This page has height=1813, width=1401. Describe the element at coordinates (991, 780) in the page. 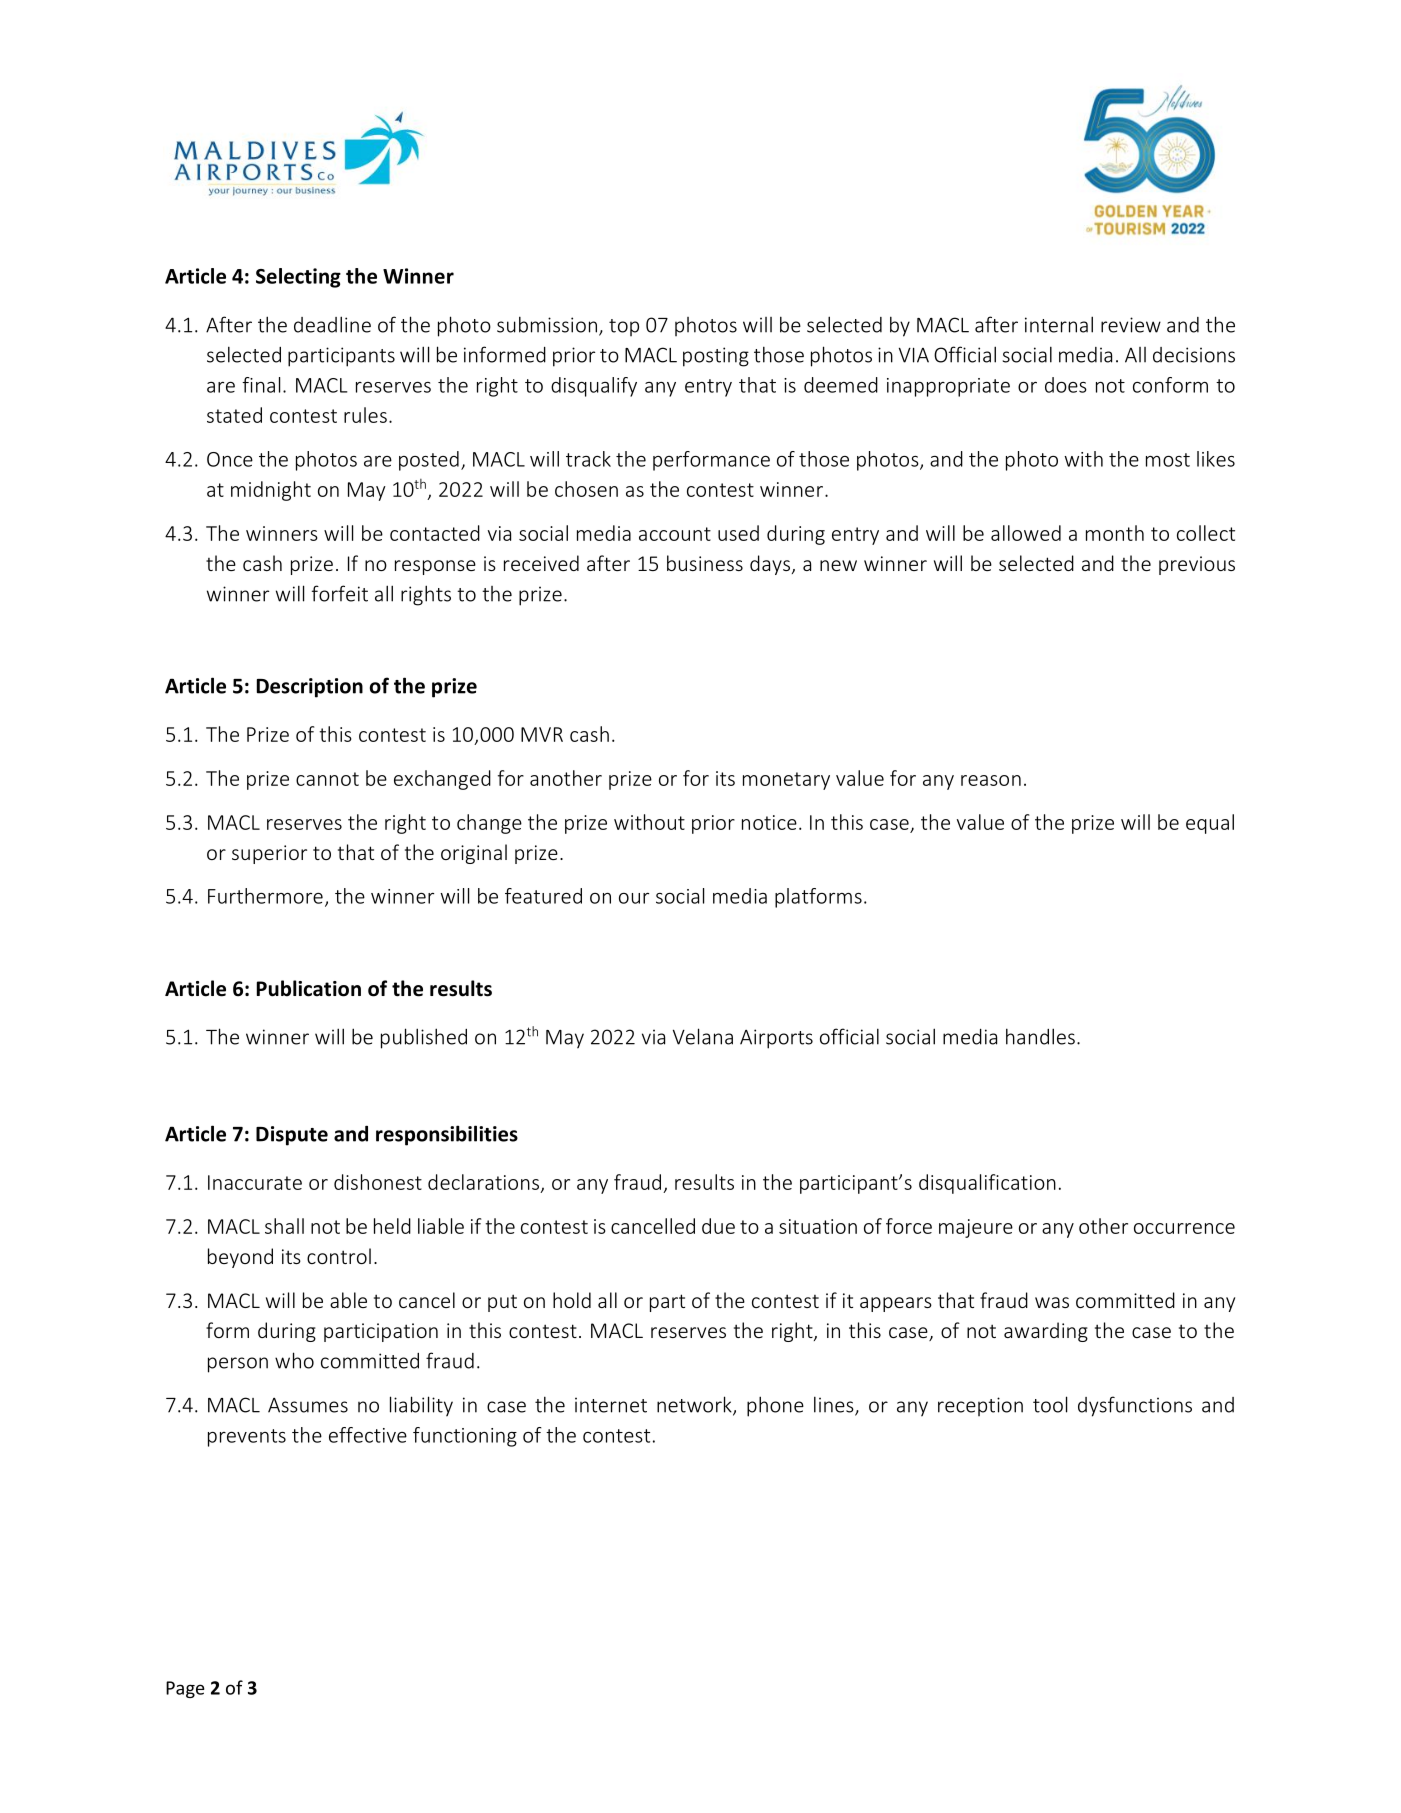

I see `reason` at that location.
